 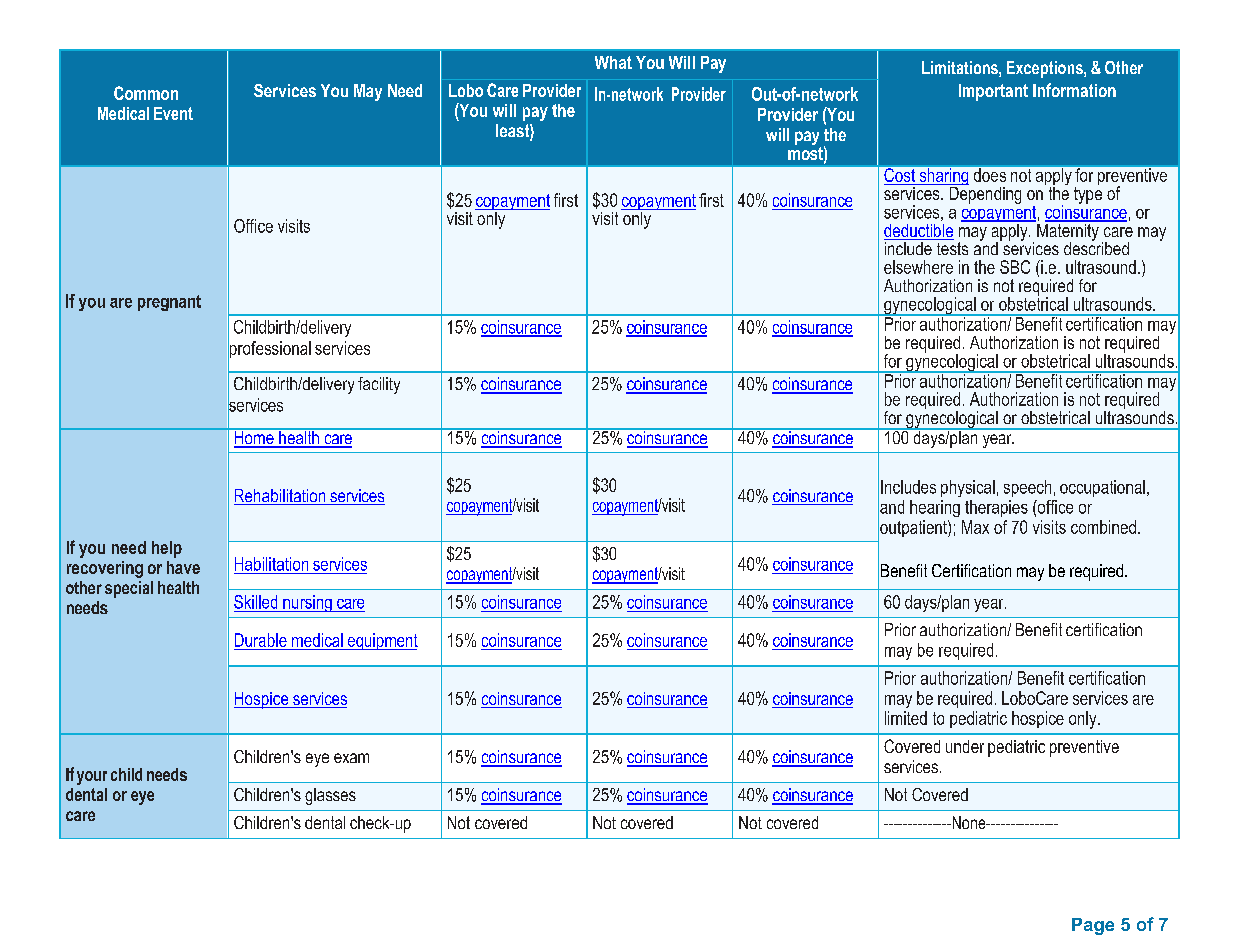 I want to click on Important, so click(x=993, y=92).
